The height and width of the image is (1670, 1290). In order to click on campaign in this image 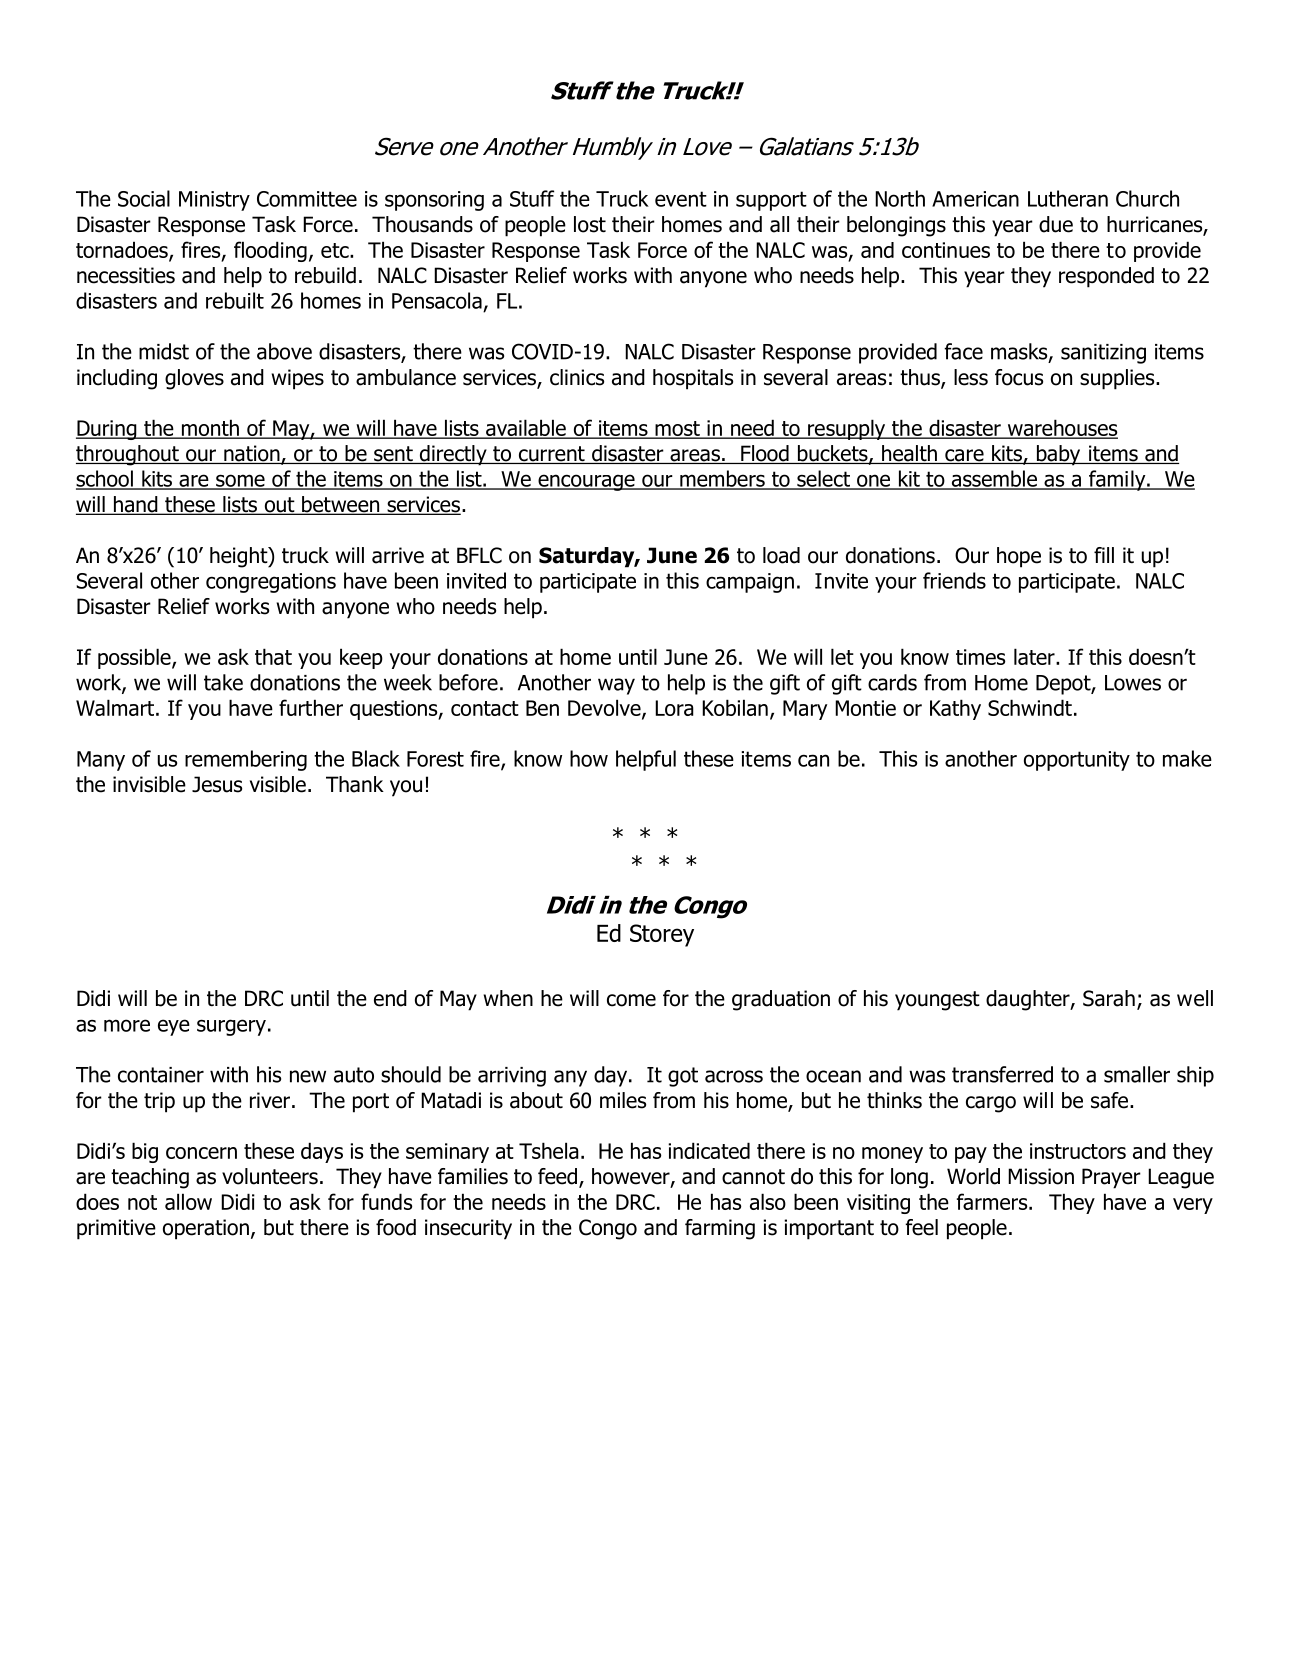, I will do `click(750, 583)`.
